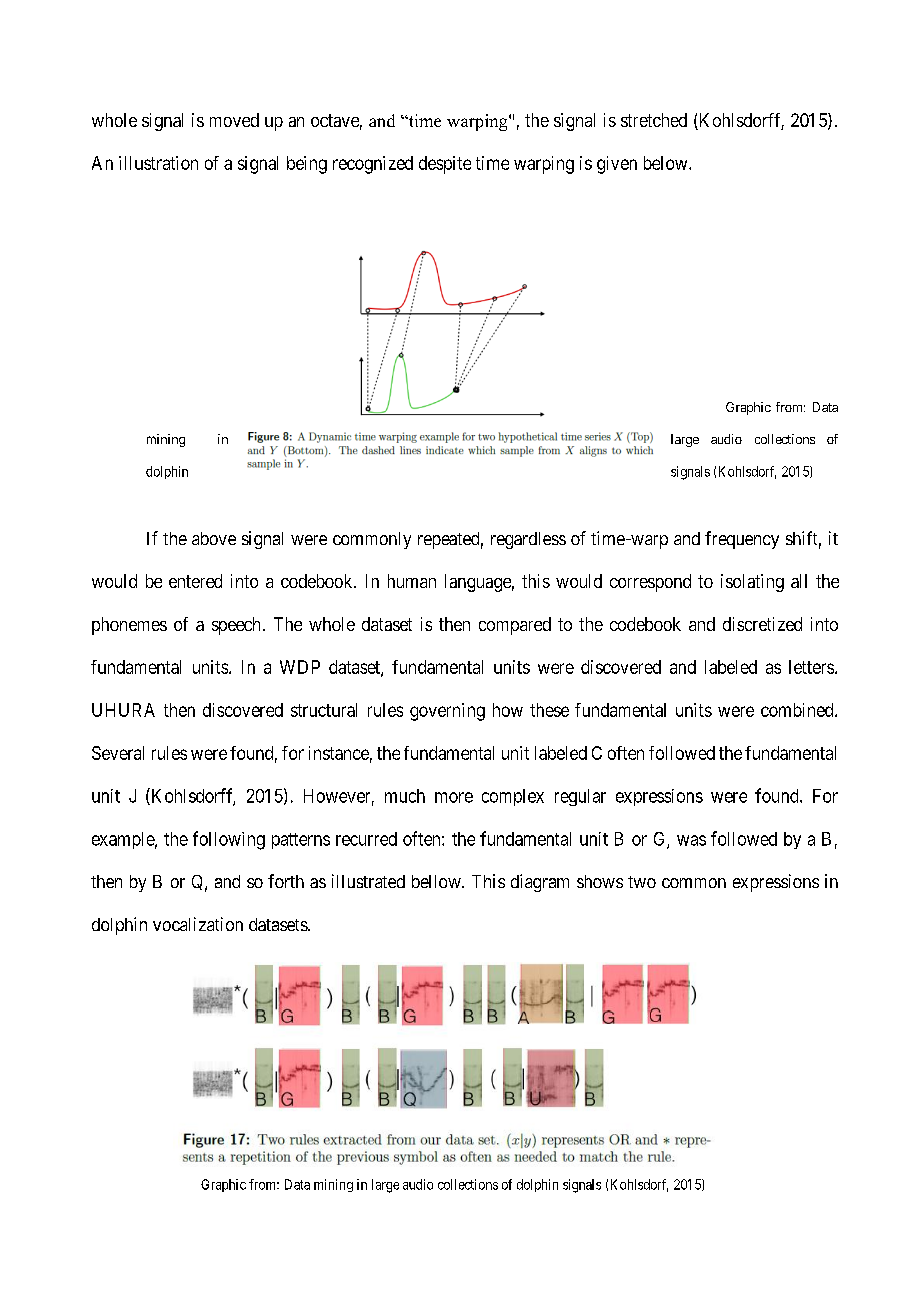  What do you see at coordinates (445, 165) in the screenshot?
I see `despite` at bounding box center [445, 165].
